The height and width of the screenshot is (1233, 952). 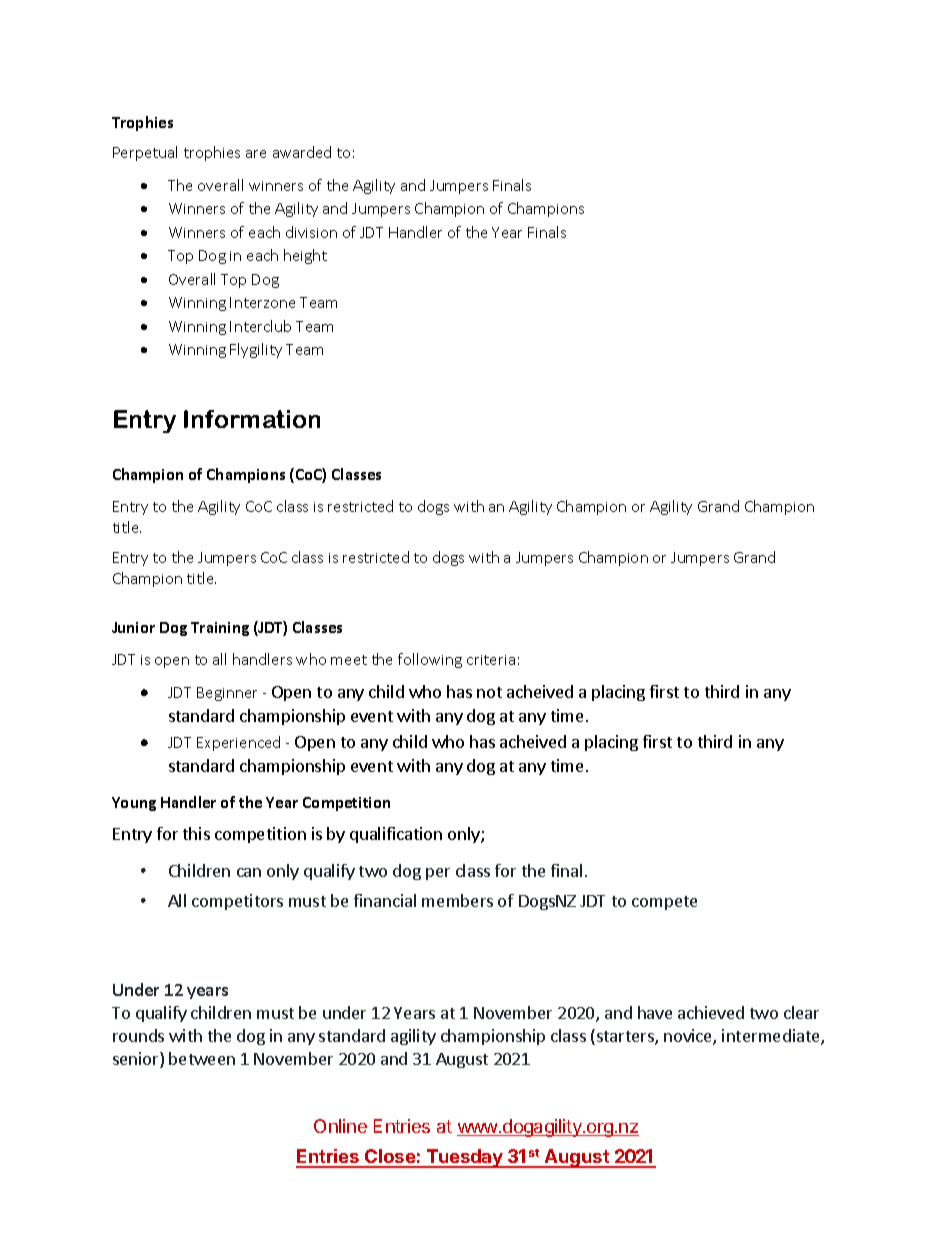 I want to click on awarded, so click(x=302, y=152).
